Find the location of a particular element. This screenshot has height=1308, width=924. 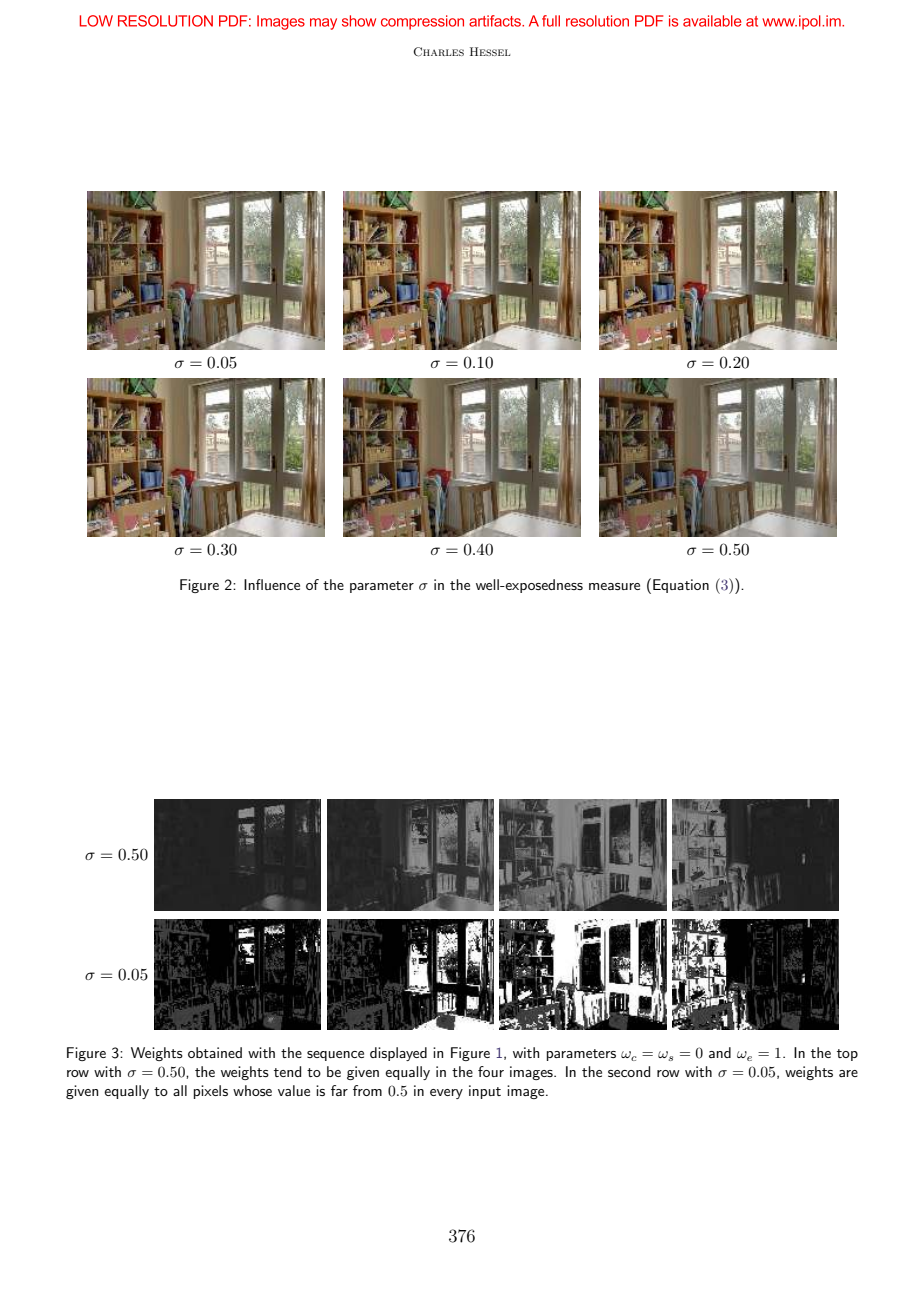

top is located at coordinates (847, 1055).
